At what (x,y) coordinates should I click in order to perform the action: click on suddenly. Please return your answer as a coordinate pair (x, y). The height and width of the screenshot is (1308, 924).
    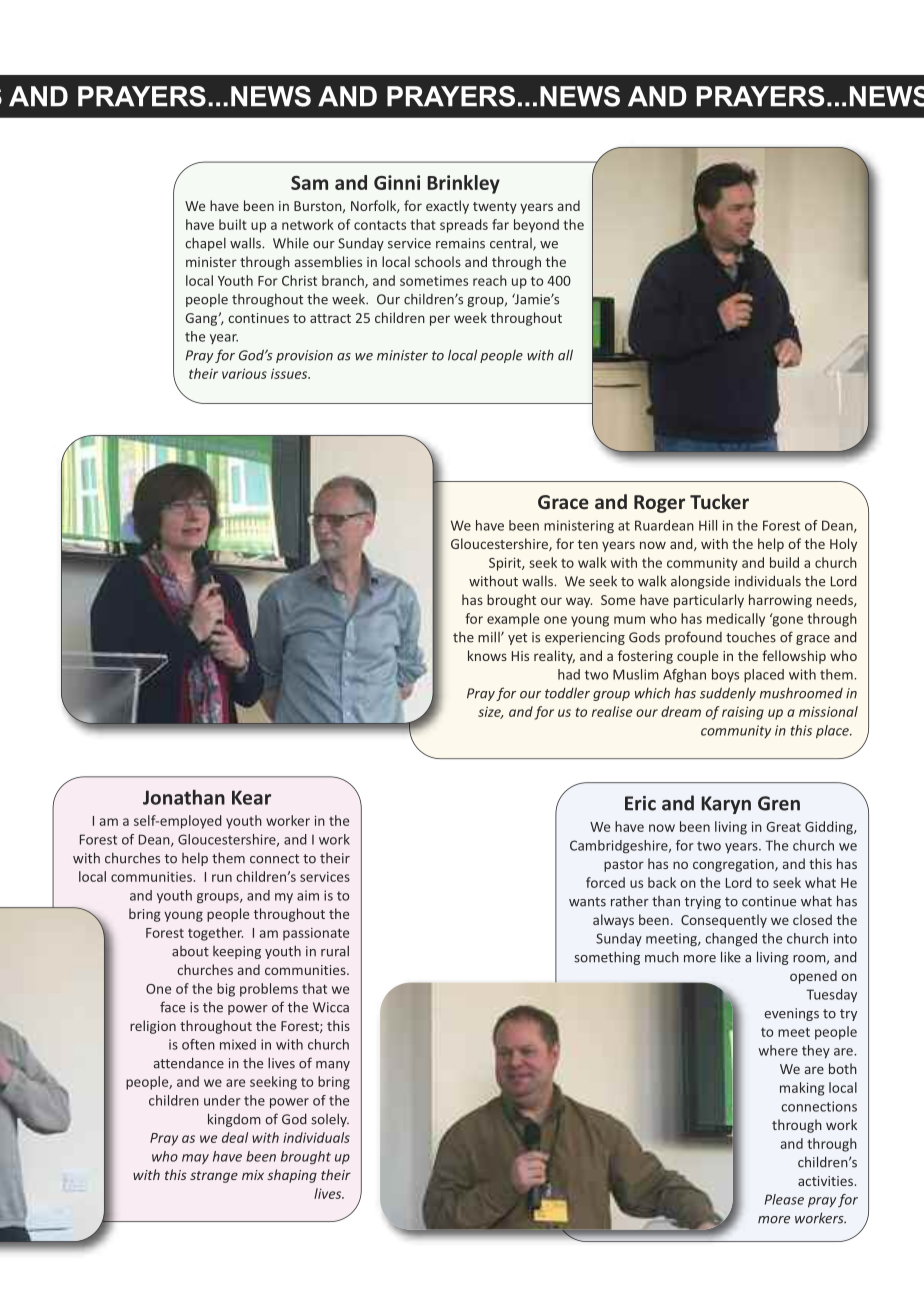
    Looking at the image, I should click on (728, 694).
